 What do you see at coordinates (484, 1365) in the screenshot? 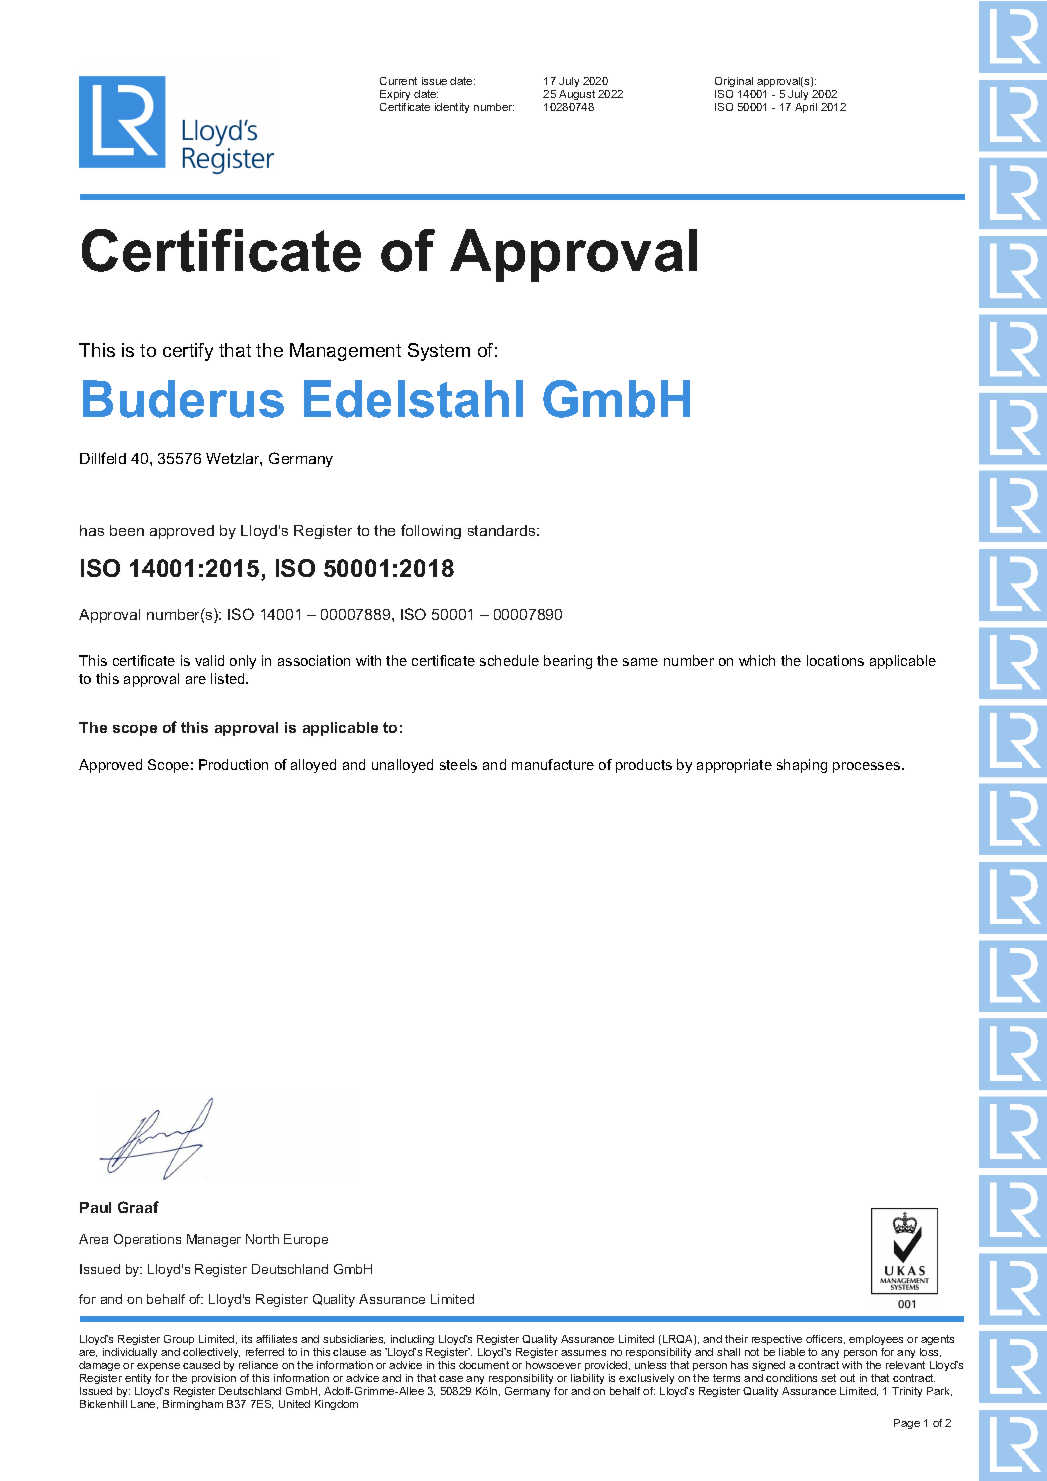
I see `document` at bounding box center [484, 1365].
